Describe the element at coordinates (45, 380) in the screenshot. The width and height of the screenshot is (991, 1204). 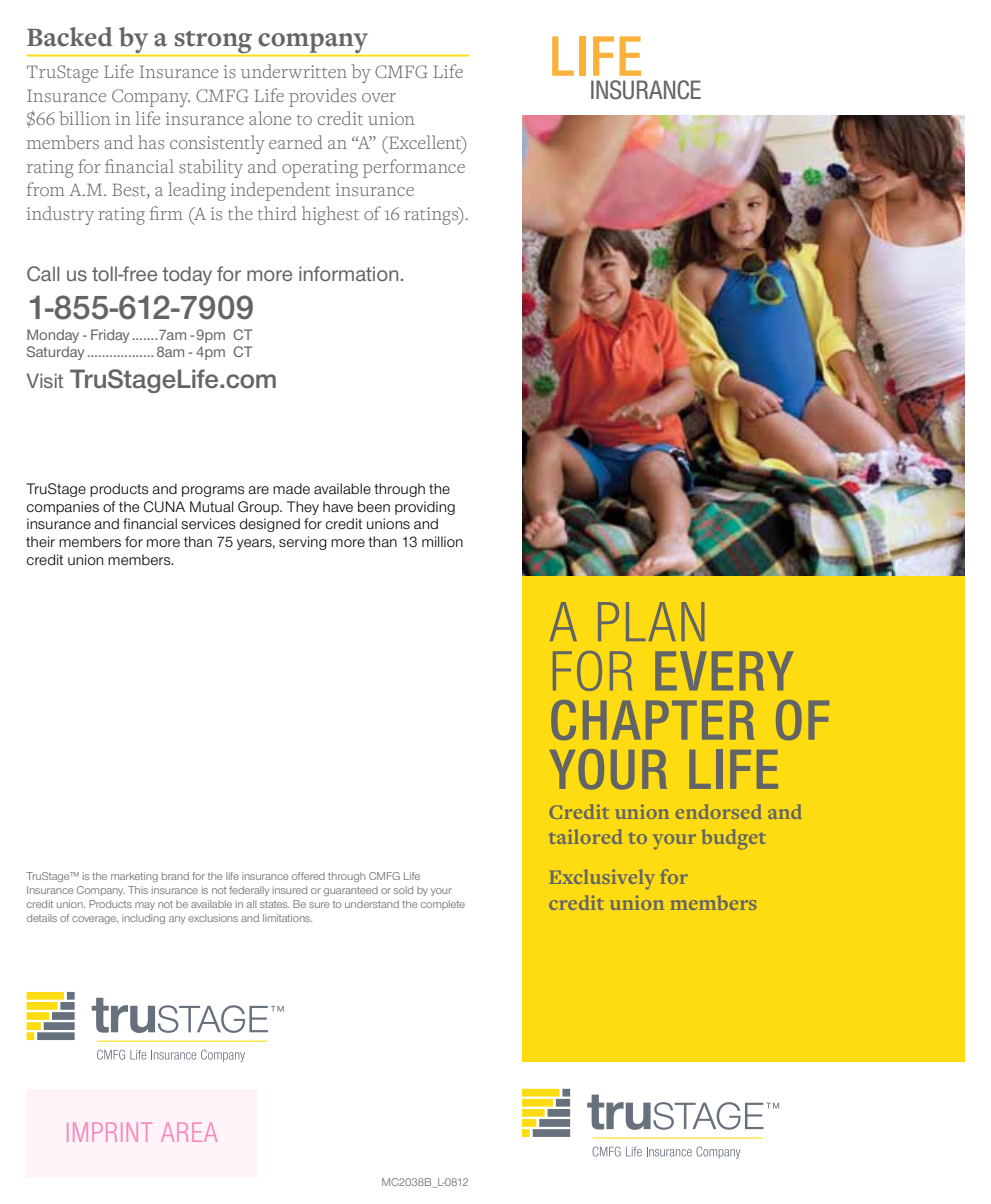
I see `Visit` at that location.
